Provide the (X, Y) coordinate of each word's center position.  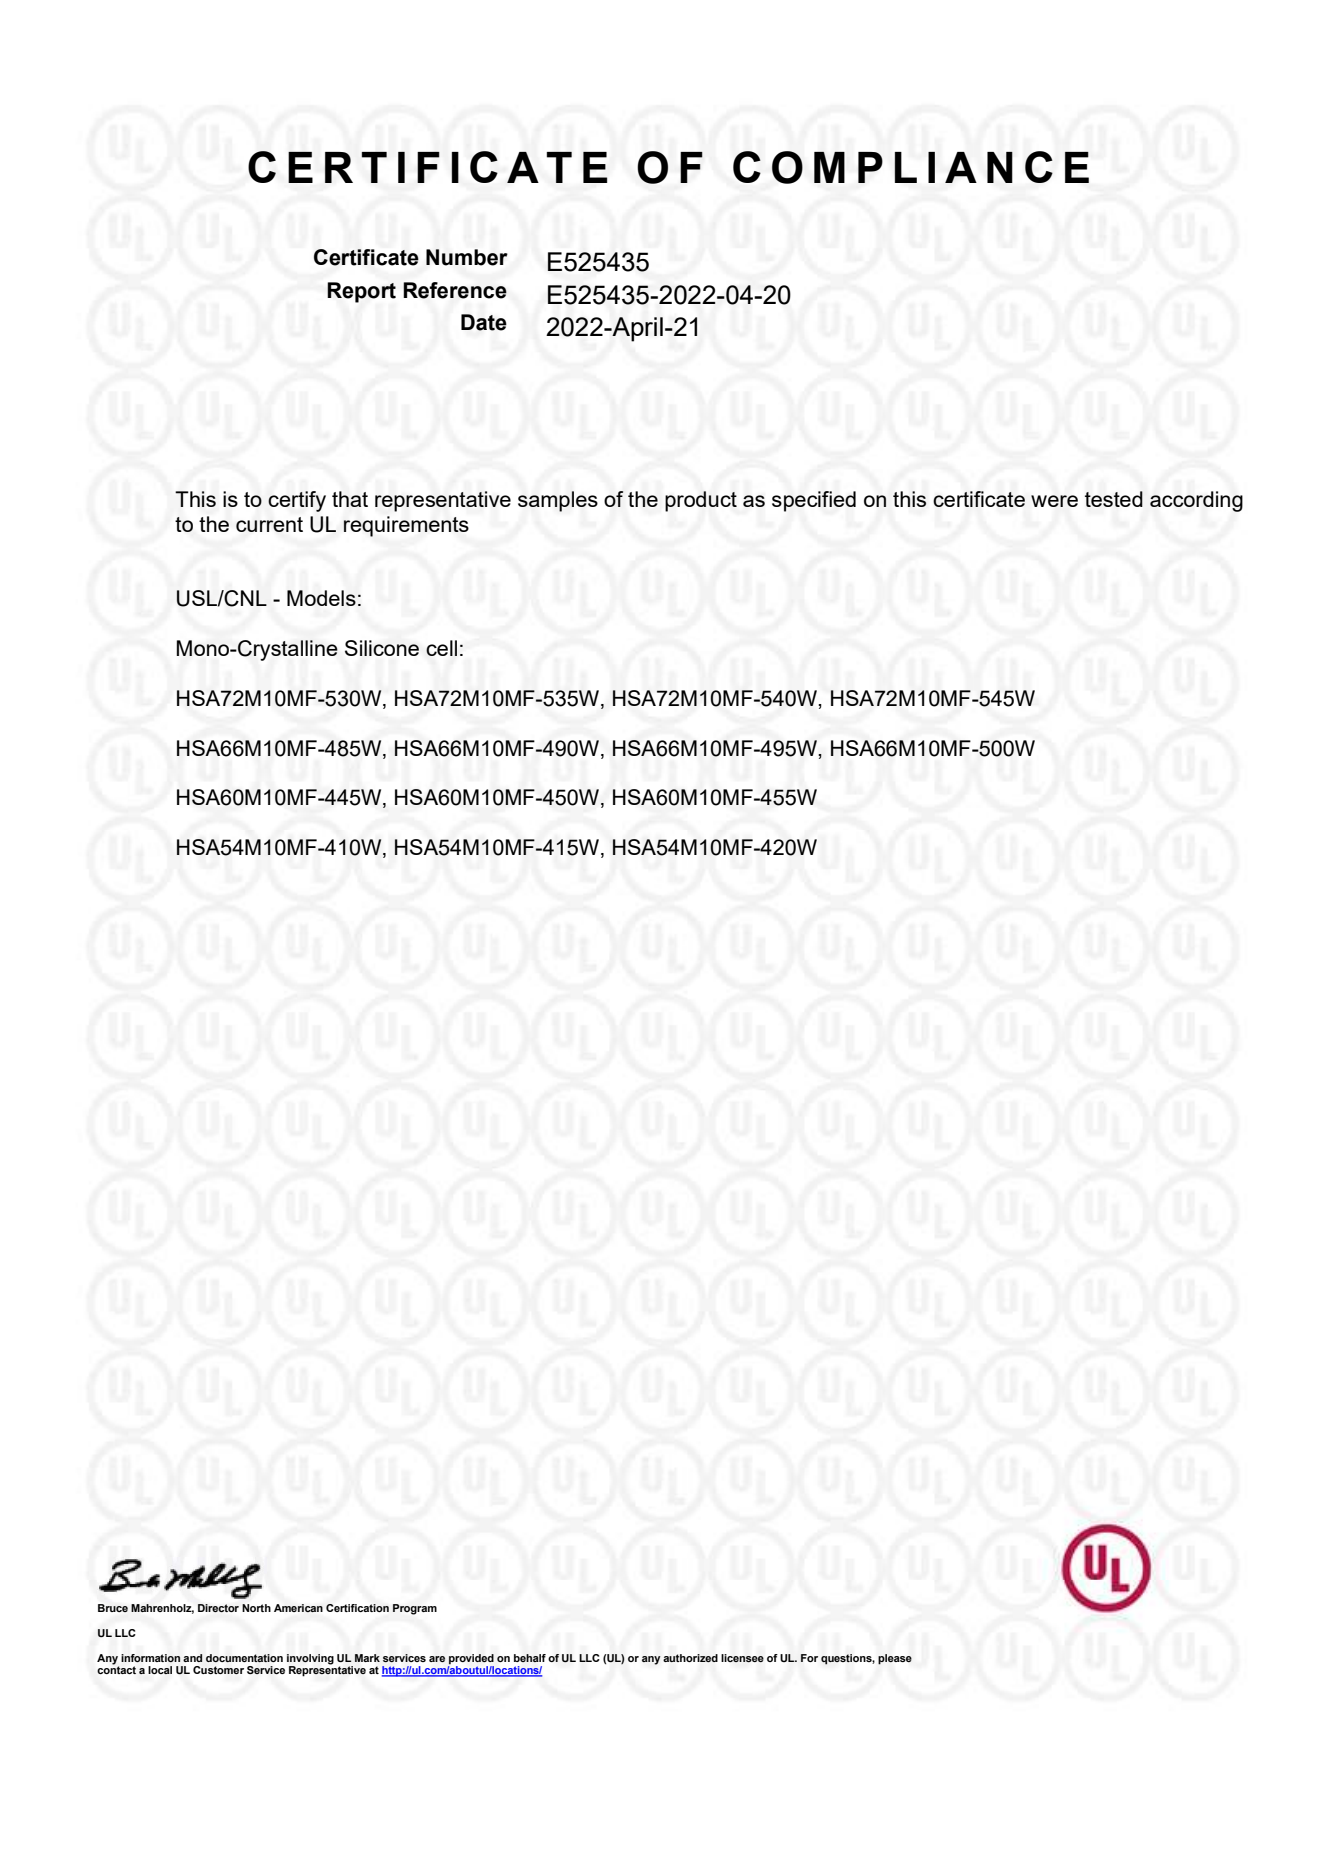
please (895, 1659)
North (256, 1608)
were (1054, 501)
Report (361, 292)
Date (484, 322)
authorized (690, 1658)
